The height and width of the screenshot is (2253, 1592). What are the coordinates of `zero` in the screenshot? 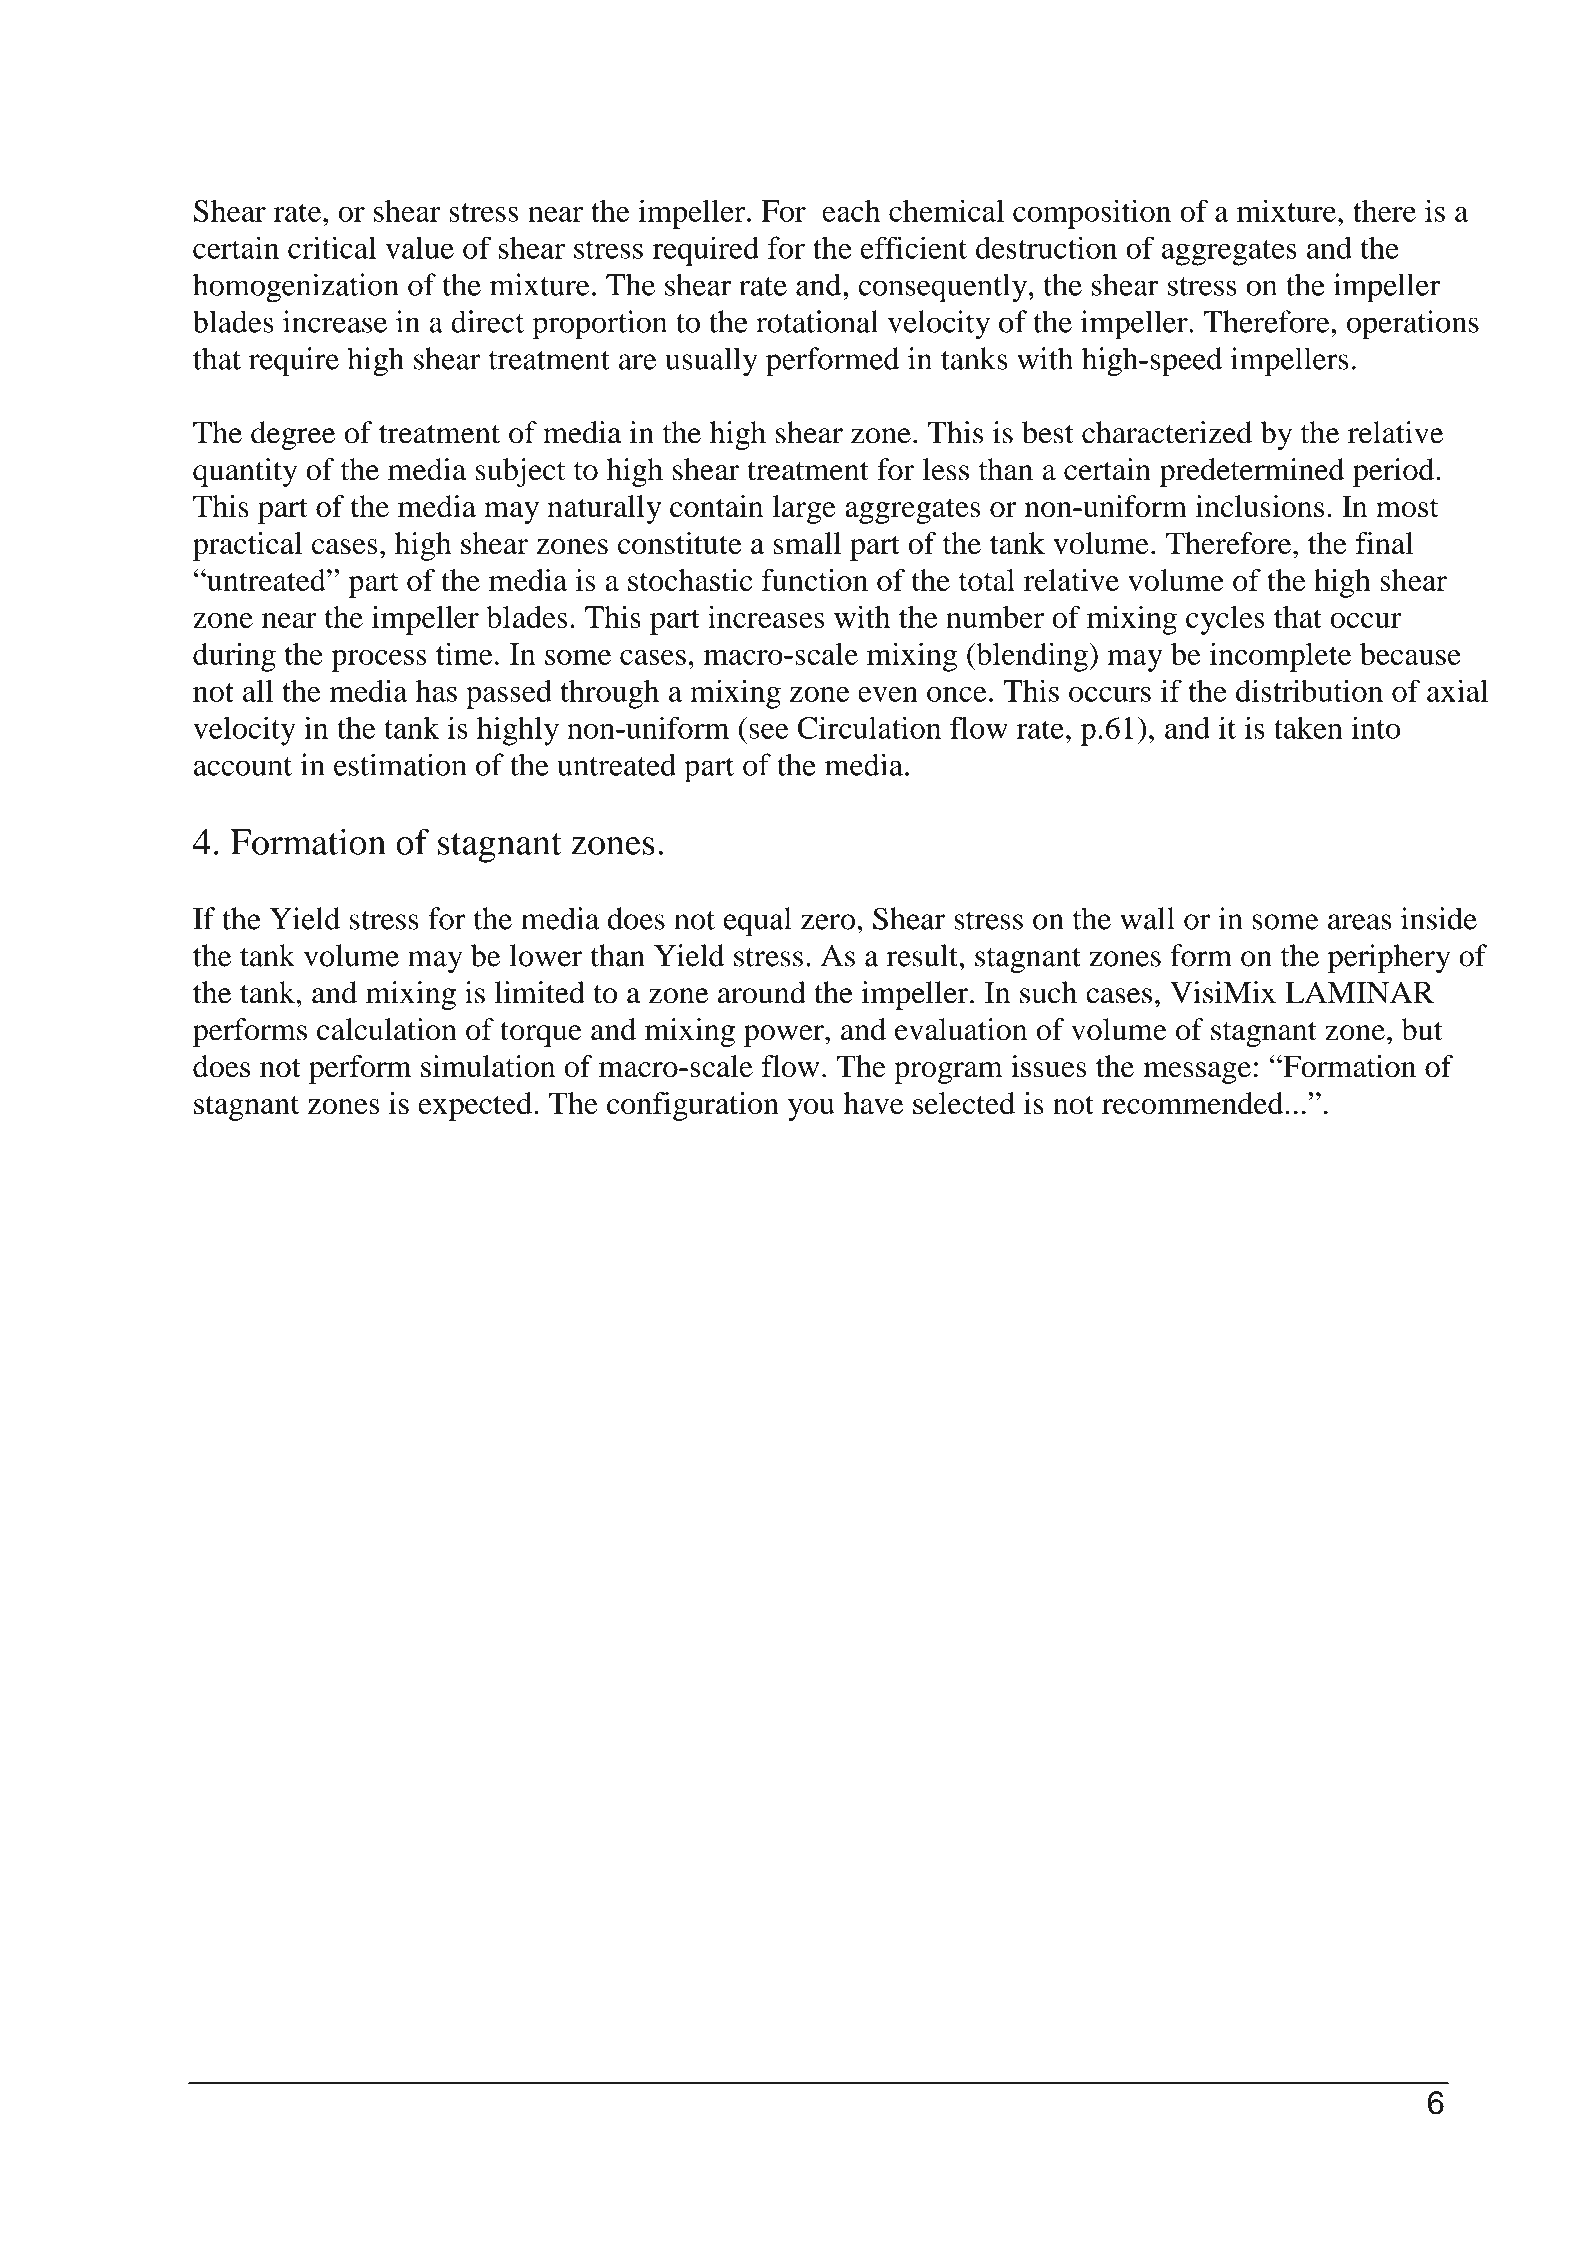 It's located at (828, 922).
